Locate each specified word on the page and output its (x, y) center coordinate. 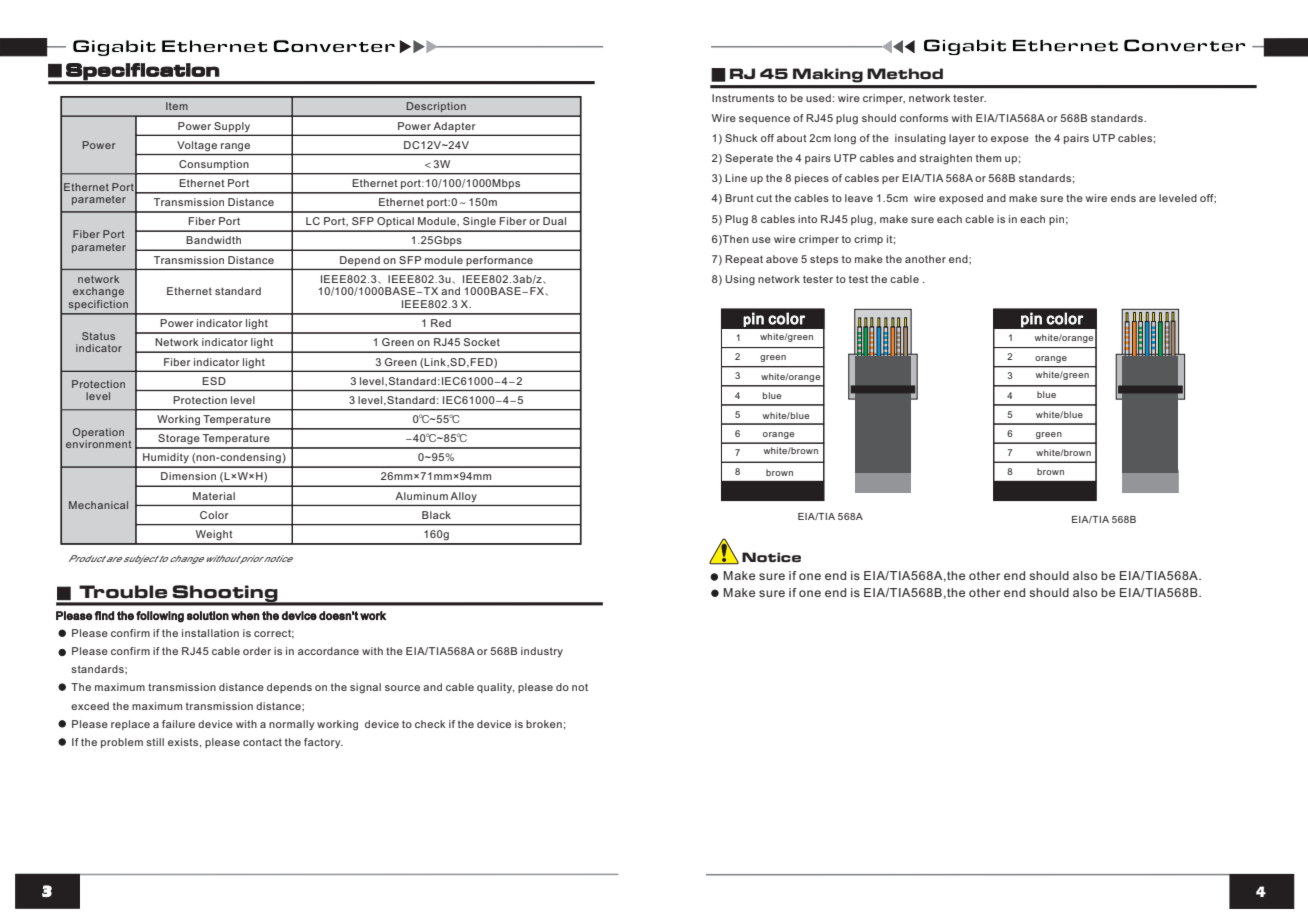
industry (542, 652)
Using (740, 280)
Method (905, 73)
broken (544, 724)
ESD (214, 381)
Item (177, 106)
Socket (482, 342)
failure (178, 724)
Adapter (454, 127)
